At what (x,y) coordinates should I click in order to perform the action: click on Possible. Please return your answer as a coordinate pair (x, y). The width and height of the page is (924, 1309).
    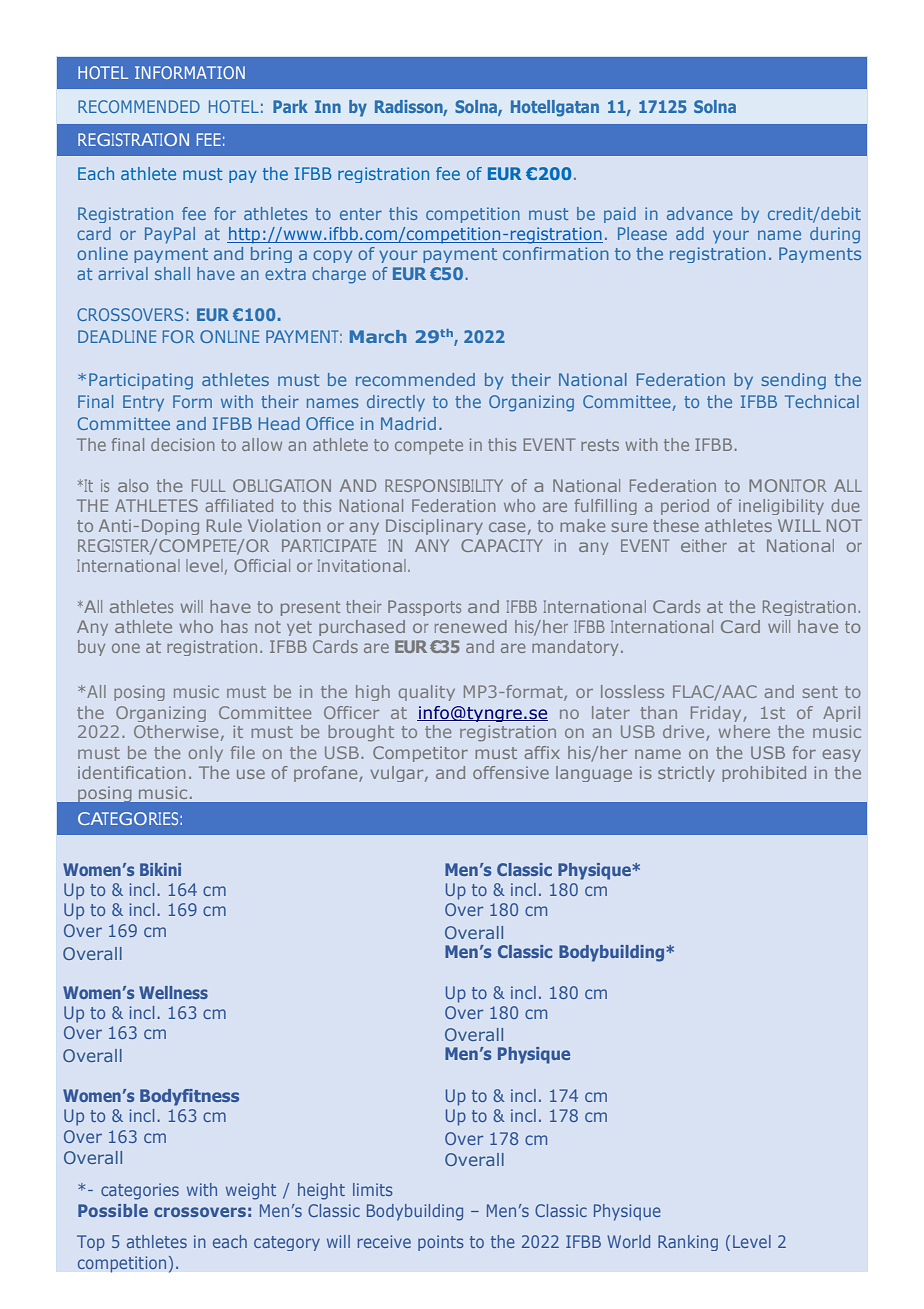
    Looking at the image, I should click on (113, 1210).
